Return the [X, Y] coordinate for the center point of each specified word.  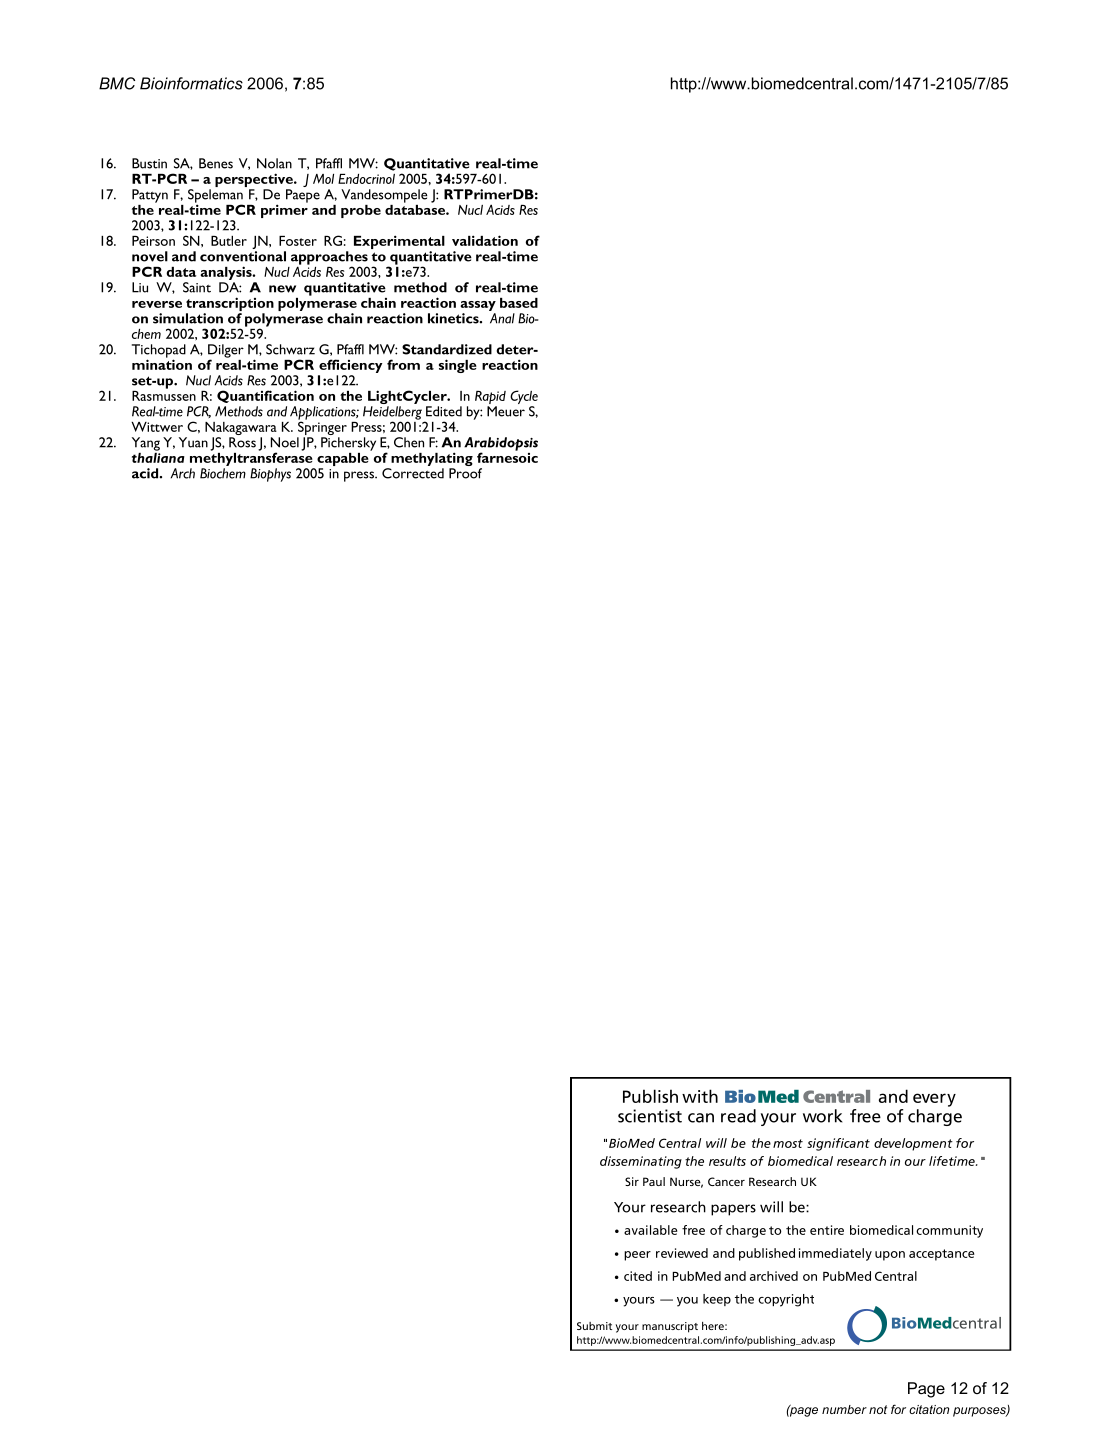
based [519, 303]
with [700, 1096]
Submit [594, 1326]
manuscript [670, 1327]
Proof [465, 473]
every [934, 1100]
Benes [216, 163]
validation [485, 240]
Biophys [270, 475]
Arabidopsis [501, 445]
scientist [650, 1116]
